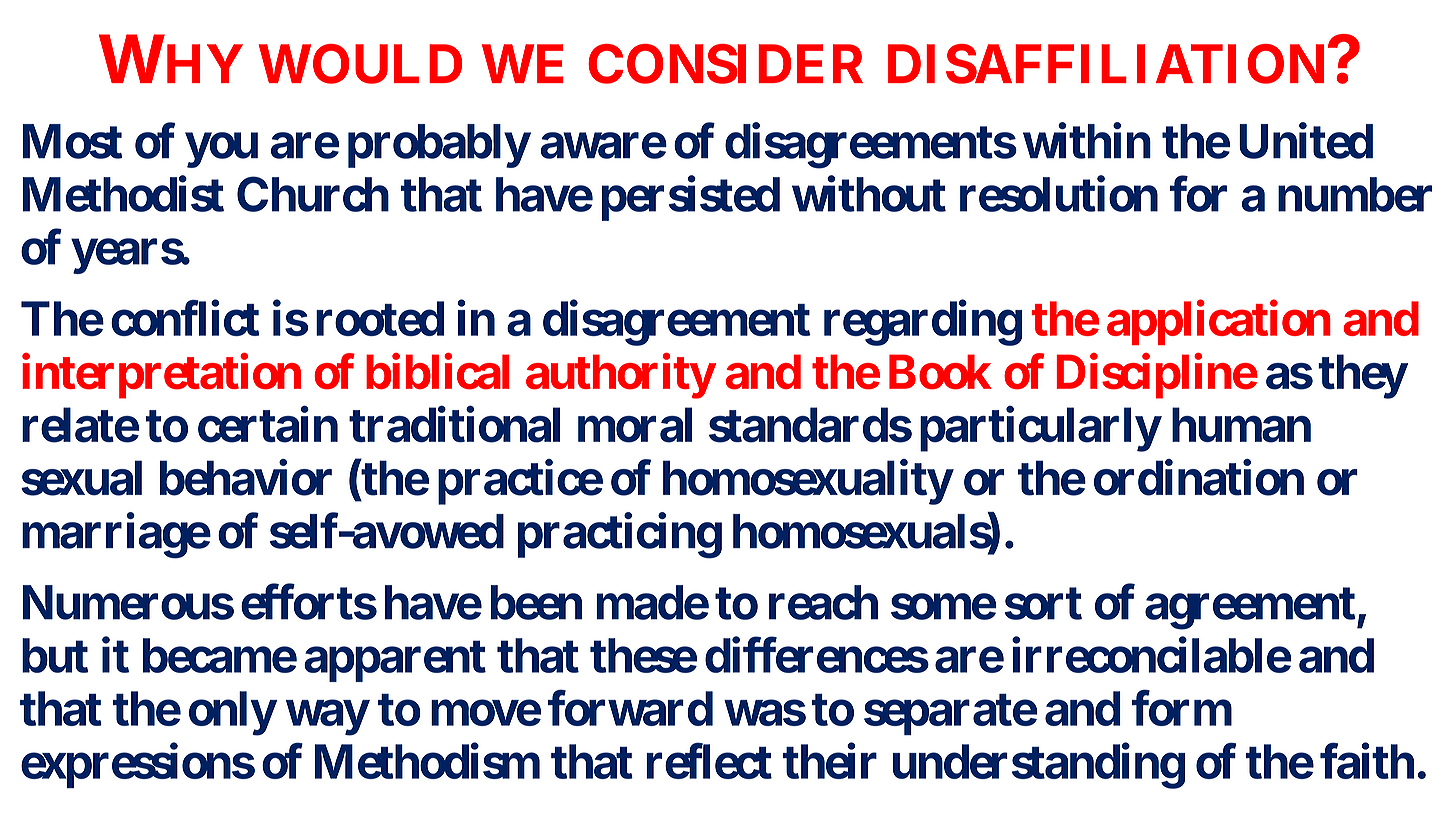 Image resolution: width=1456 pixels, height=819 pixels. What do you see at coordinates (123, 194) in the image?
I see `Methodist` at bounding box center [123, 194].
